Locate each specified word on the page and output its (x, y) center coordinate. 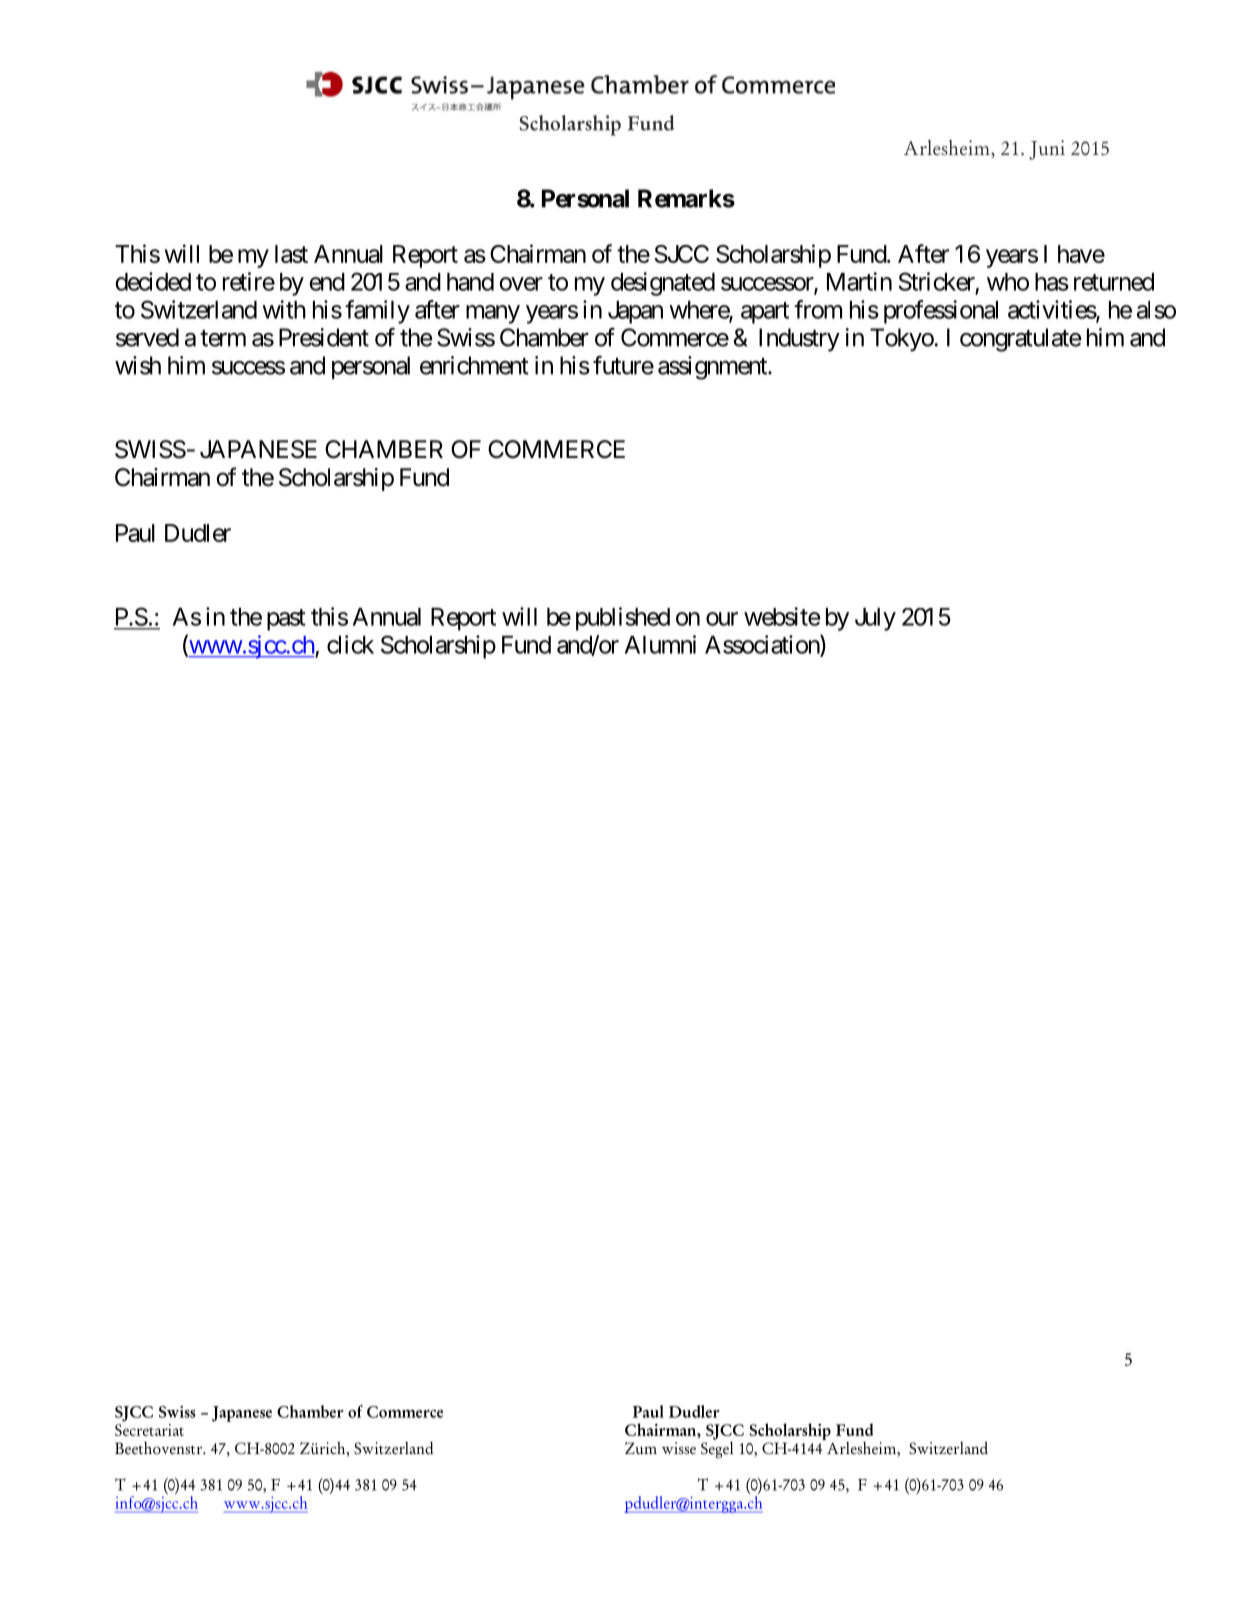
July (875, 619)
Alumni (660, 644)
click (350, 644)
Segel (717, 1448)
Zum (641, 1448)
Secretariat (149, 1428)
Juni (1047, 150)
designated (663, 284)
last (291, 254)
